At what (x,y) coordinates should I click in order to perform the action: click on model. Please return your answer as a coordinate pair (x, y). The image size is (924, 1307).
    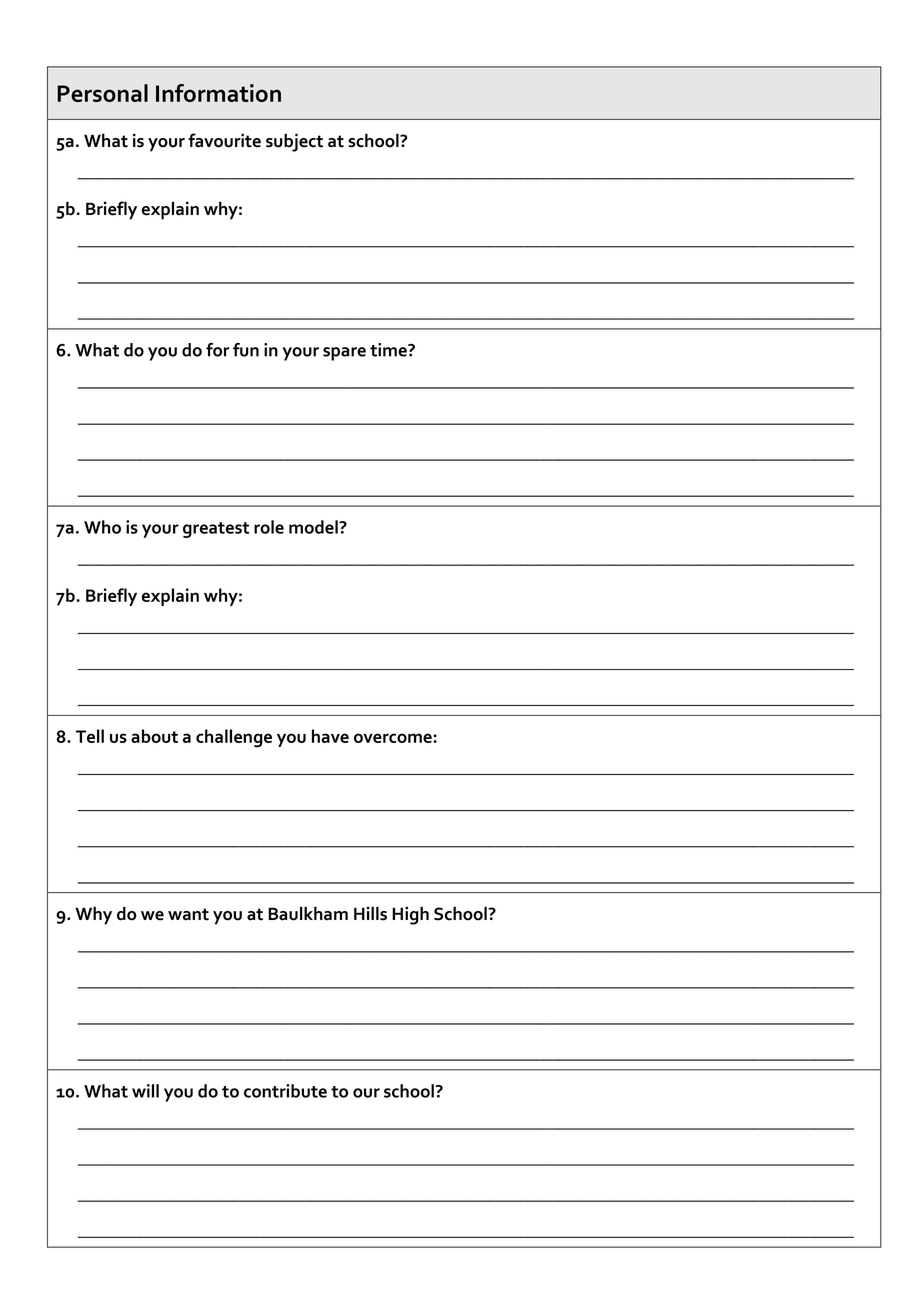
    Looking at the image, I should click on (314, 527).
